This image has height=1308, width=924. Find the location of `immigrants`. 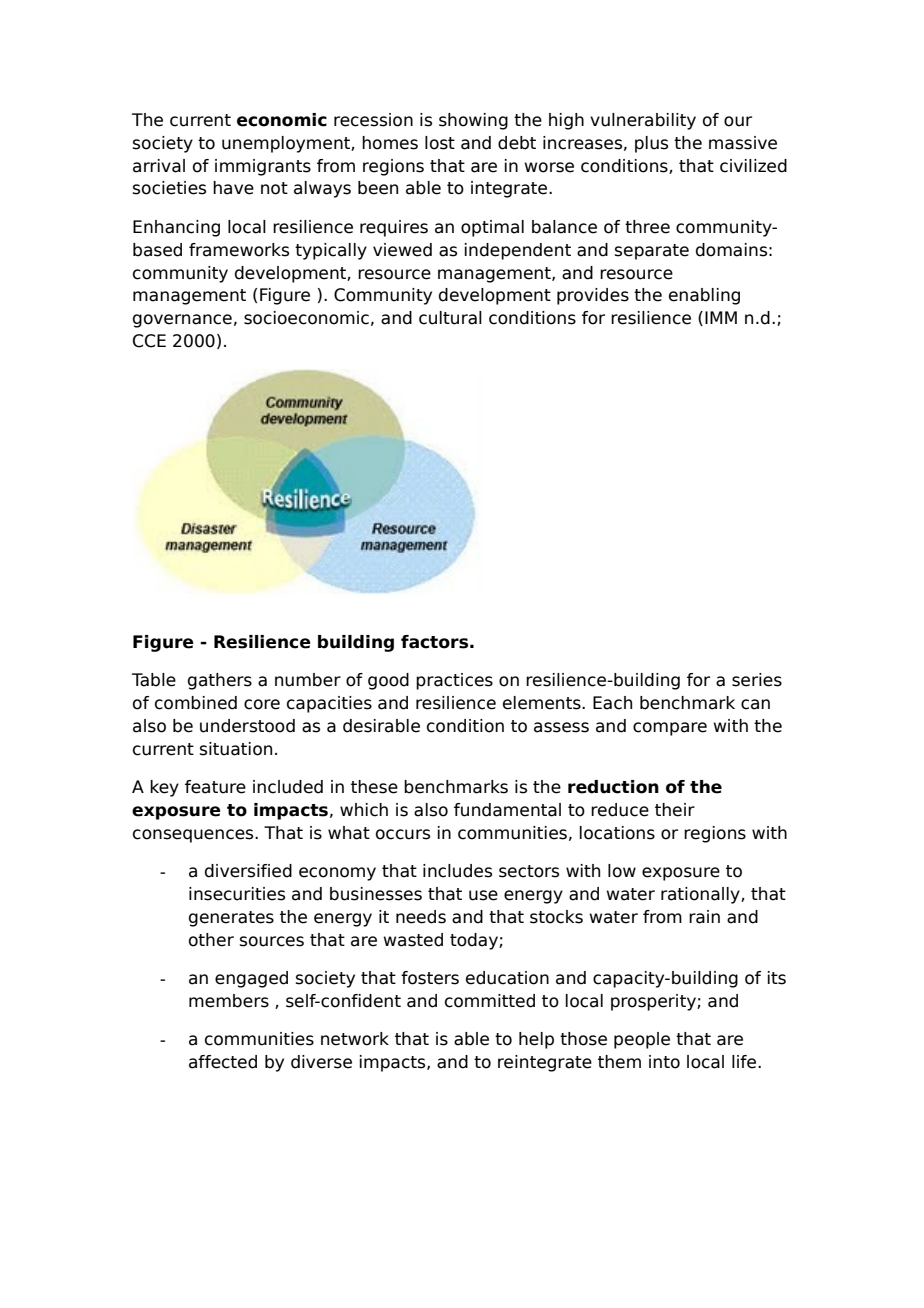

immigrants is located at coordinates (263, 167).
